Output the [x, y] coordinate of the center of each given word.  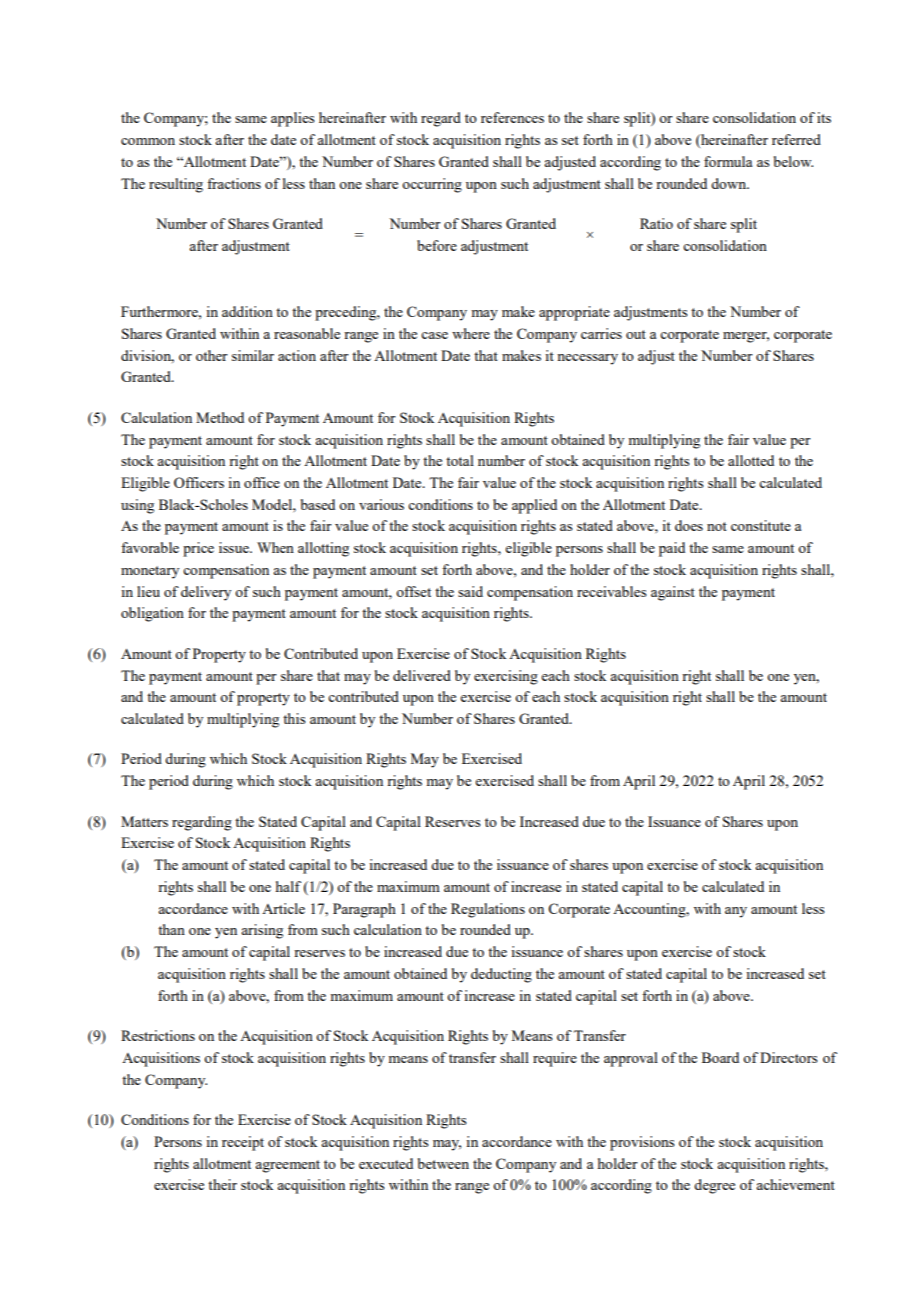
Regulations [488, 910]
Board [720, 1057]
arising [262, 931]
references [512, 117]
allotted [751, 460]
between [443, 1163]
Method [220, 417]
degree [714, 1186]
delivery [206, 593]
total [460, 460]
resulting [176, 185]
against [673, 593]
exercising [506, 677]
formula [728, 161]
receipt [243, 1143]
